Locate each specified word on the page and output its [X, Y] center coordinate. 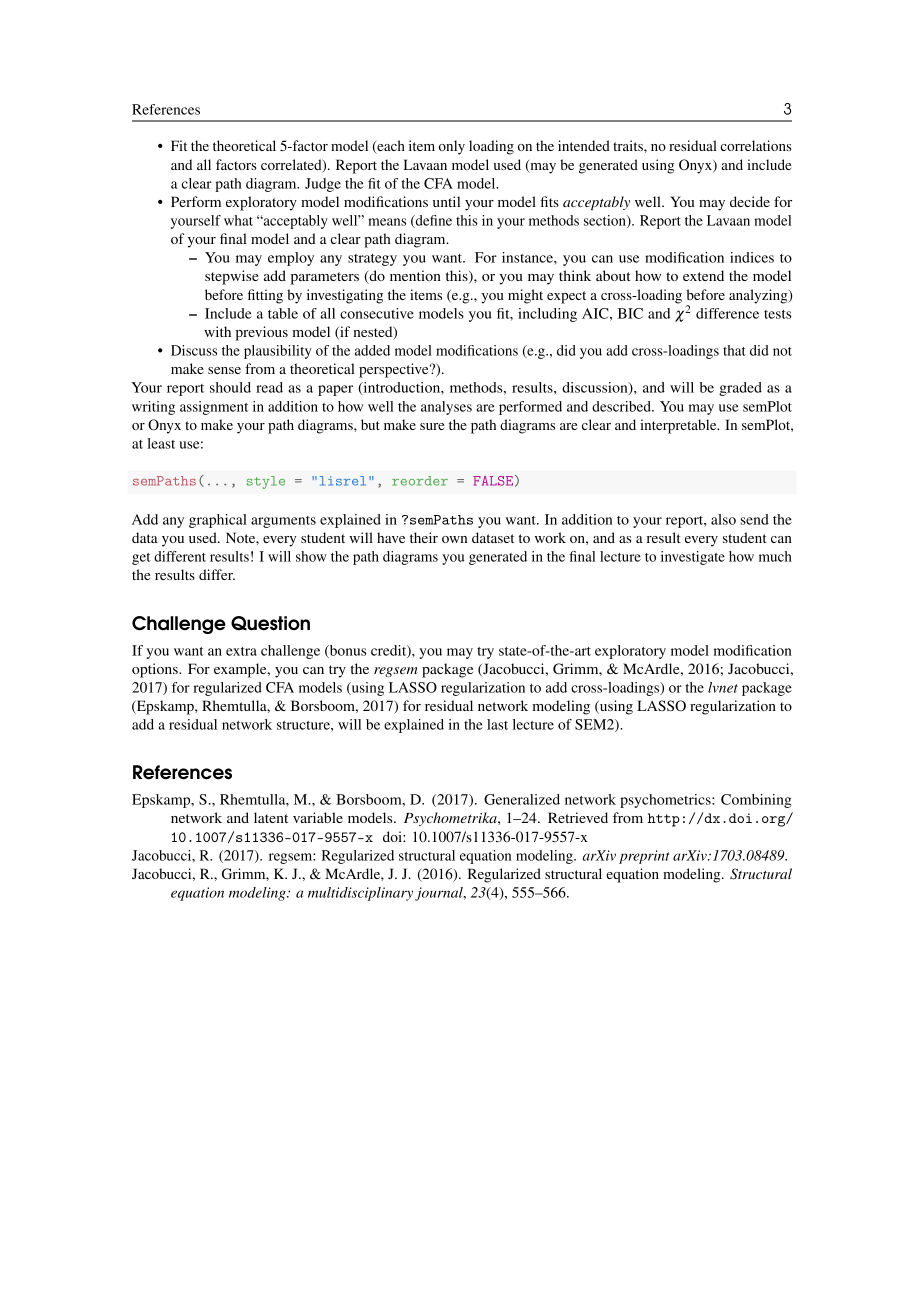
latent [271, 817]
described [622, 406]
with [217, 331]
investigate [693, 558]
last [497, 724]
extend [703, 275]
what [238, 220]
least [161, 443]
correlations [756, 145]
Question [270, 623]
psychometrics [666, 801]
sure [432, 426]
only [452, 147]
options [156, 670]
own [454, 539]
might [525, 296]
